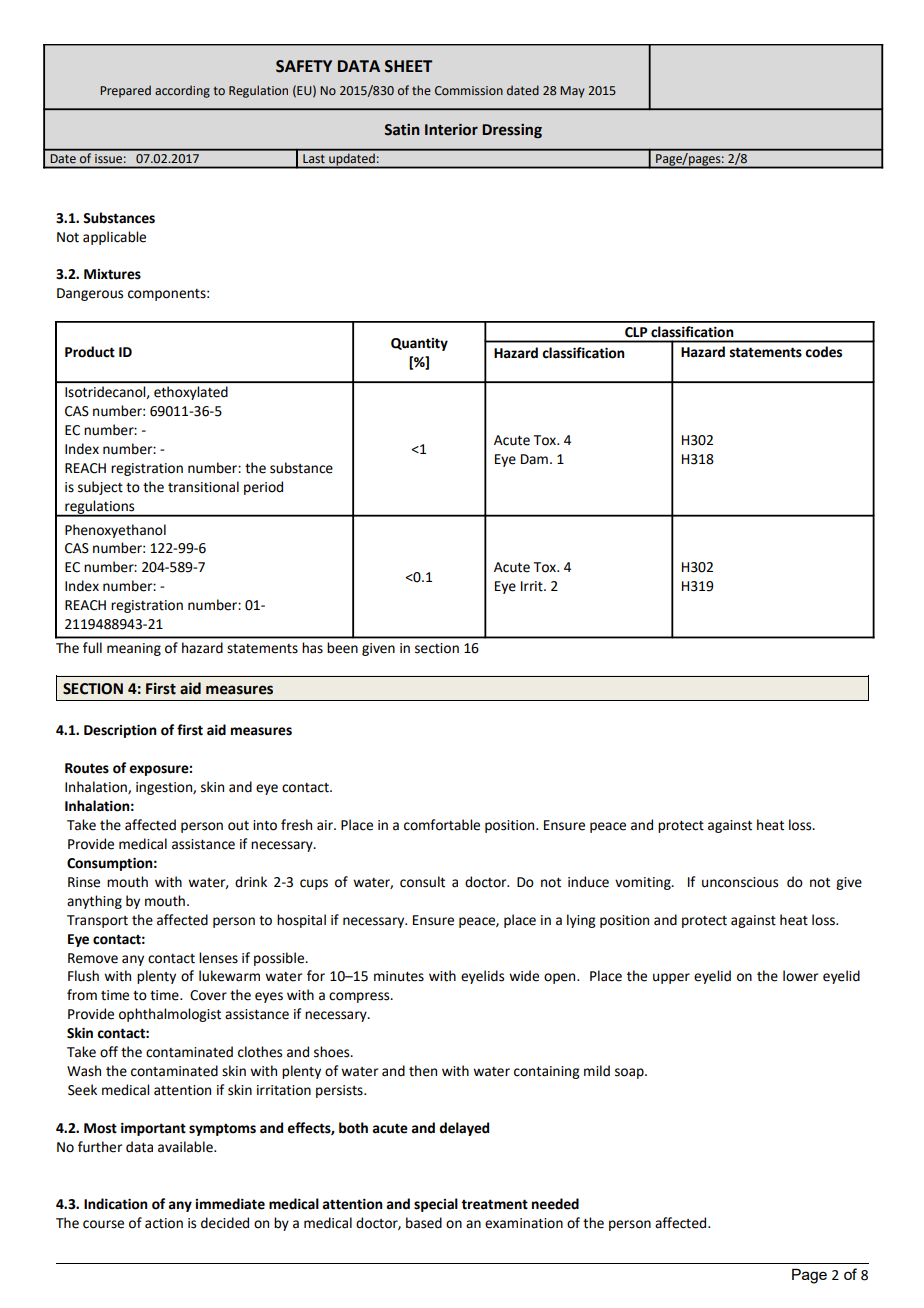  I want to click on Commission, so click(469, 91).
